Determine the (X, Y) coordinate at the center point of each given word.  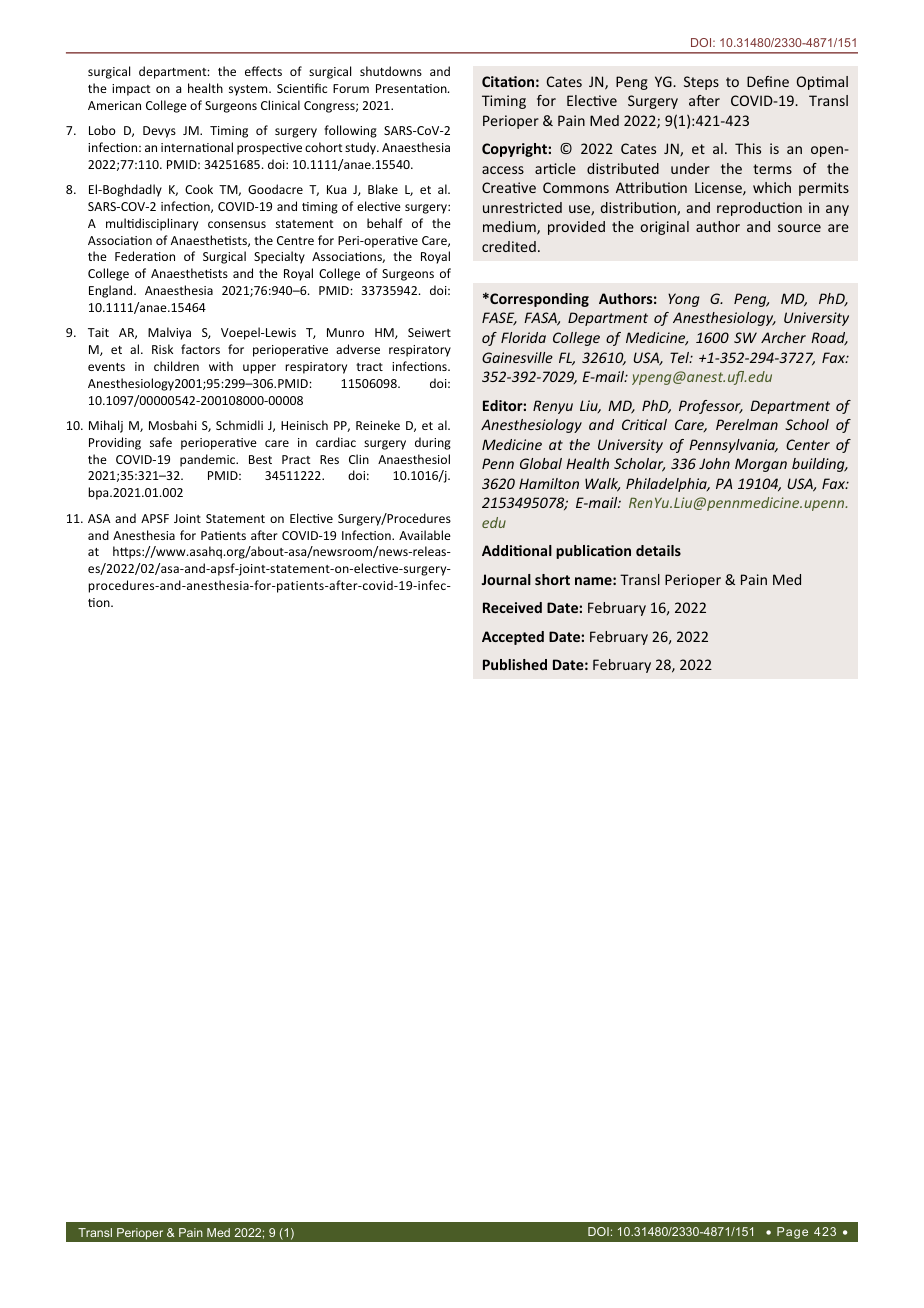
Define (768, 81)
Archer (783, 337)
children (176, 366)
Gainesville (517, 357)
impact (131, 90)
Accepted (513, 638)
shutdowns (391, 71)
